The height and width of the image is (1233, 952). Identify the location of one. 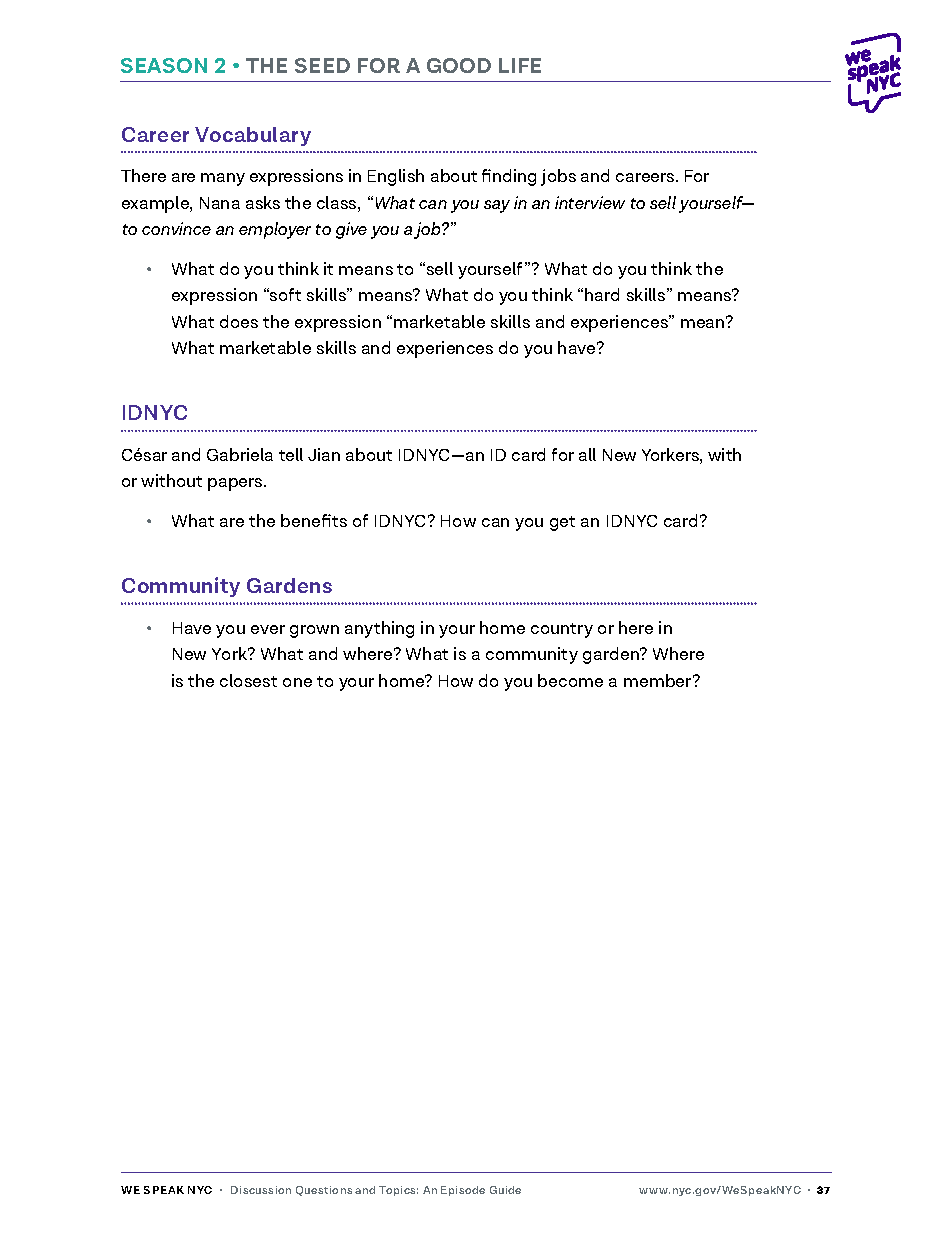
(297, 682).
